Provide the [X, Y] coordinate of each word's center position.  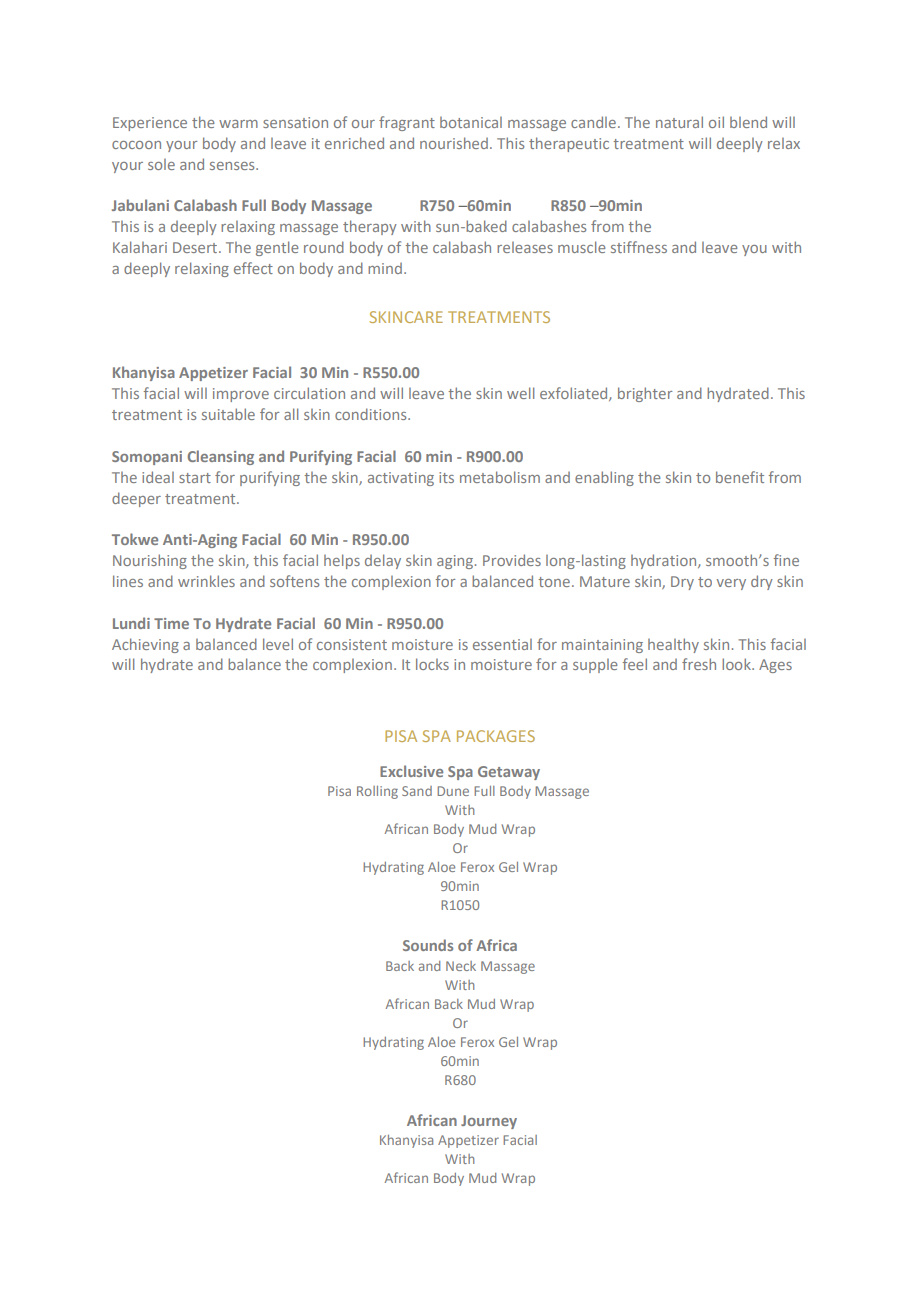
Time [171, 623]
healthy [673, 645]
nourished [454, 143]
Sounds [428, 945]
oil [716, 122]
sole [161, 164]
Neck [461, 966]
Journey [489, 1122]
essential [502, 644]
